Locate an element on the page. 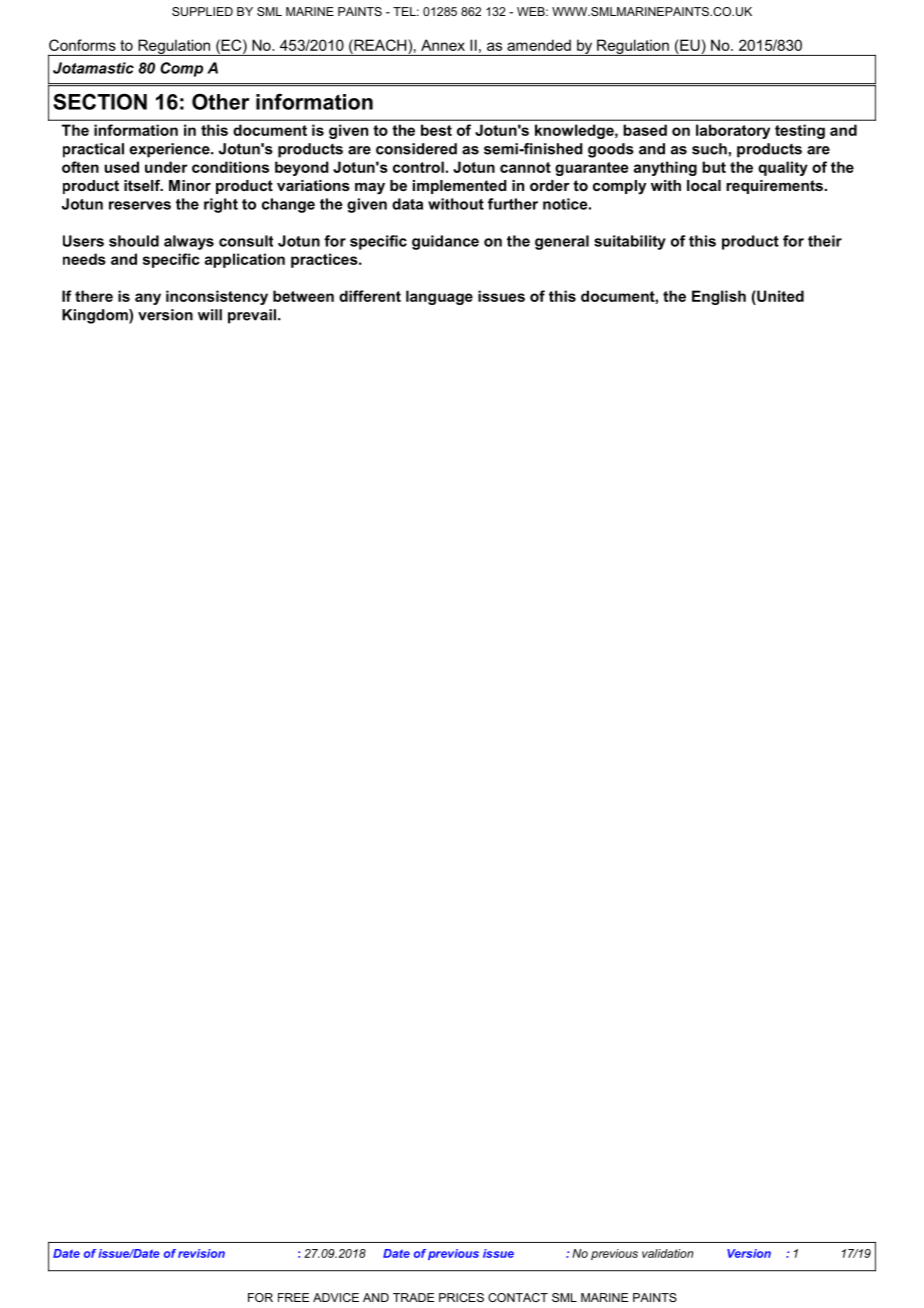 The width and height of the document is (924, 1308). different is located at coordinates (370, 296).
